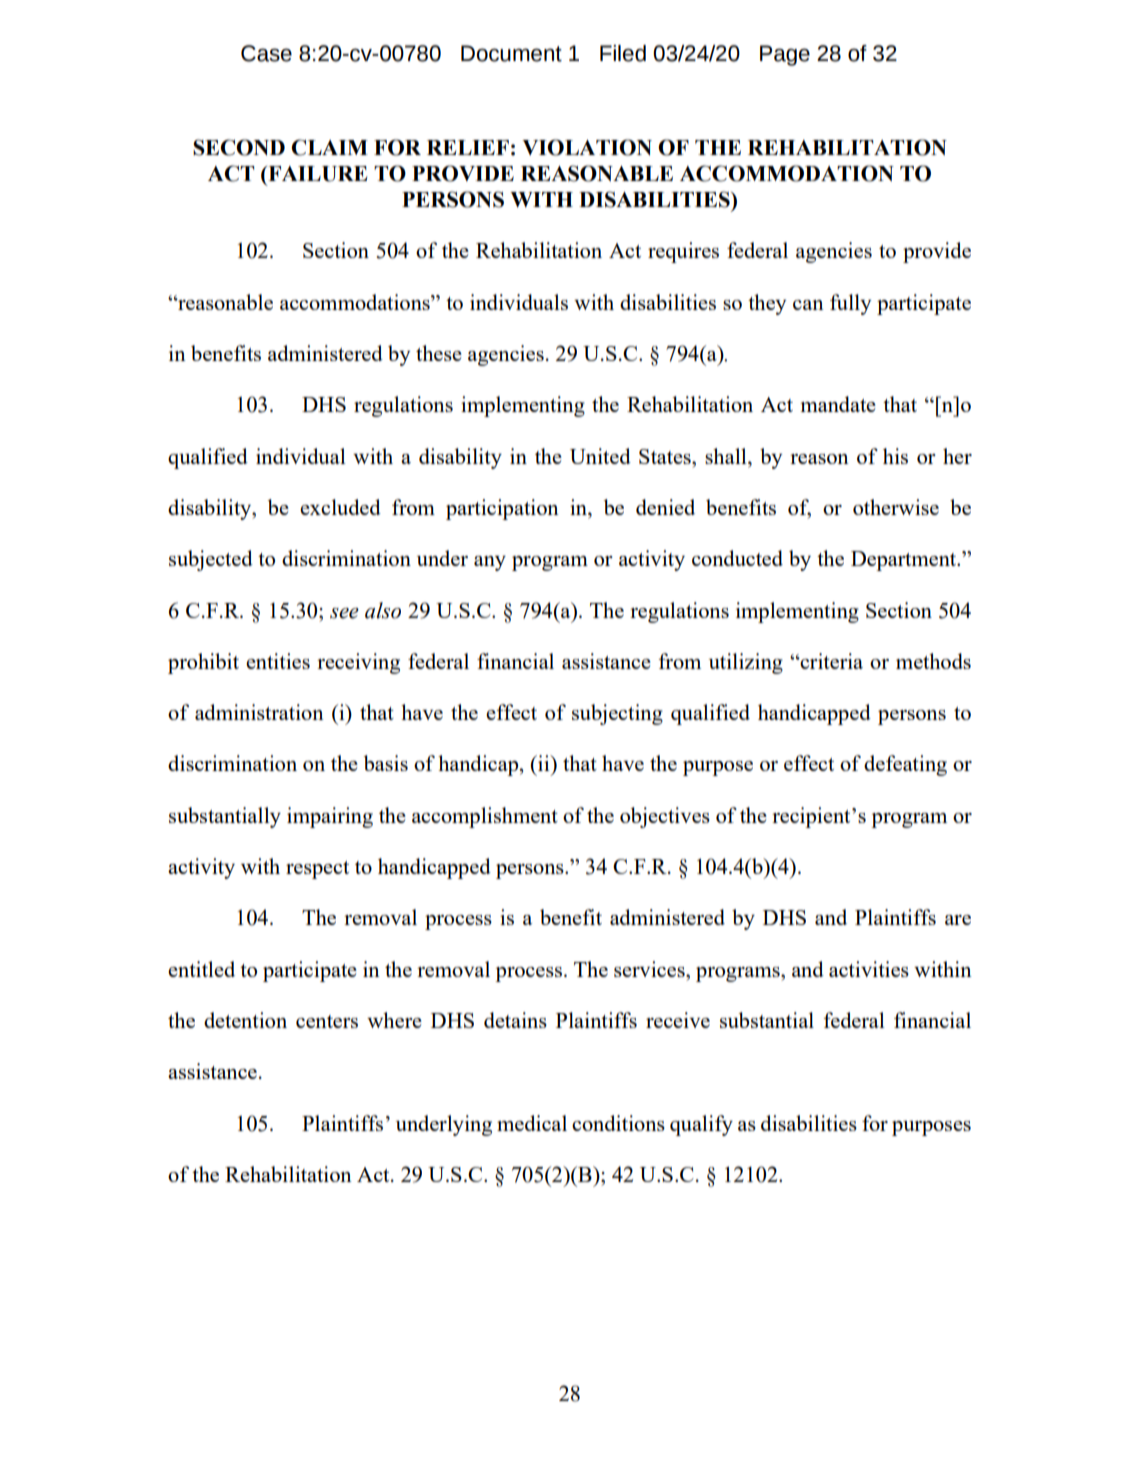  What do you see at coordinates (618, 1123) in the screenshot?
I see `conditions` at bounding box center [618, 1123].
